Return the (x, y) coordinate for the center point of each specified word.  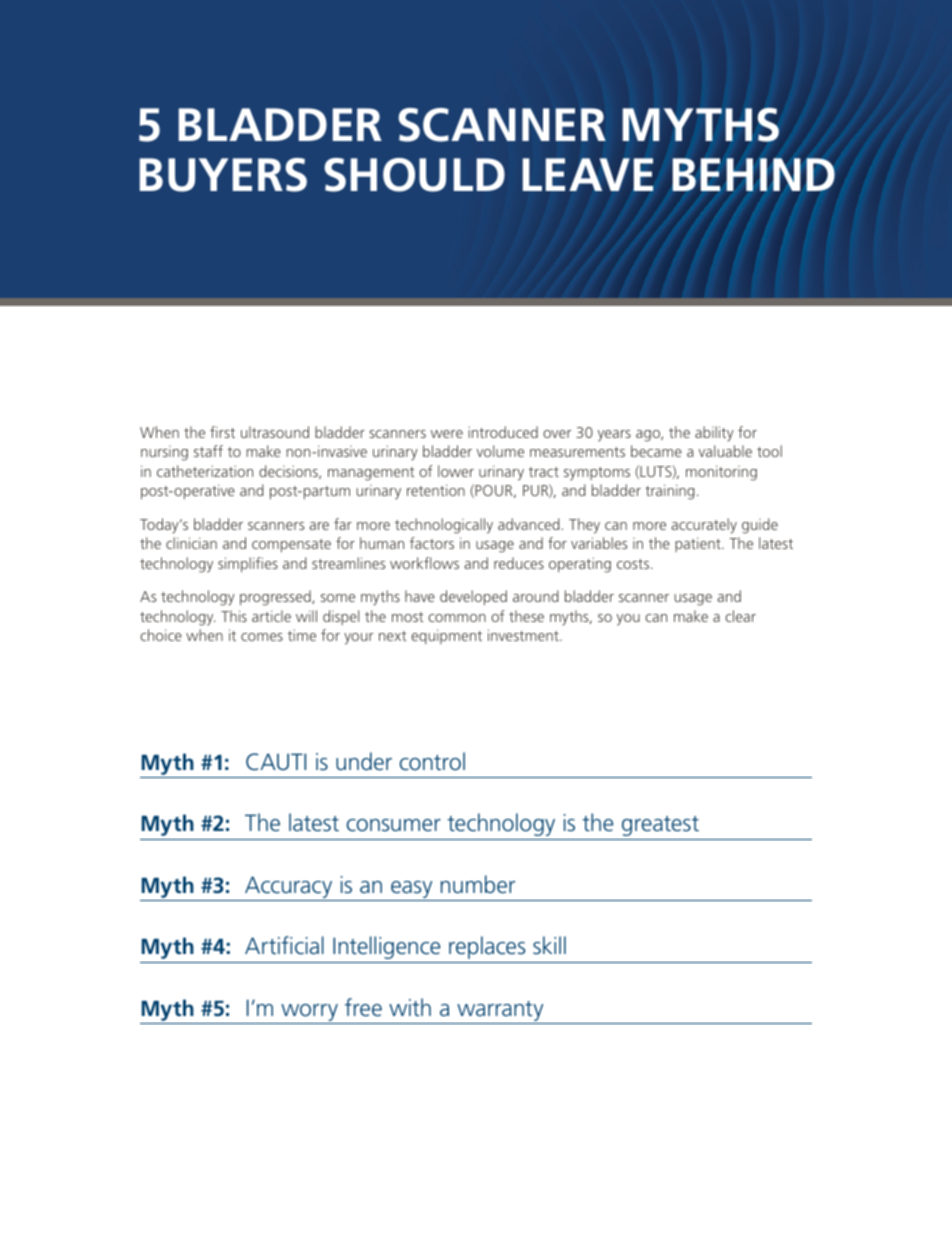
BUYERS (223, 175)
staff (208, 451)
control (432, 761)
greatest (660, 826)
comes (262, 637)
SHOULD (414, 175)
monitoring (721, 473)
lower (456, 471)
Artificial (284, 945)
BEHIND (753, 174)
